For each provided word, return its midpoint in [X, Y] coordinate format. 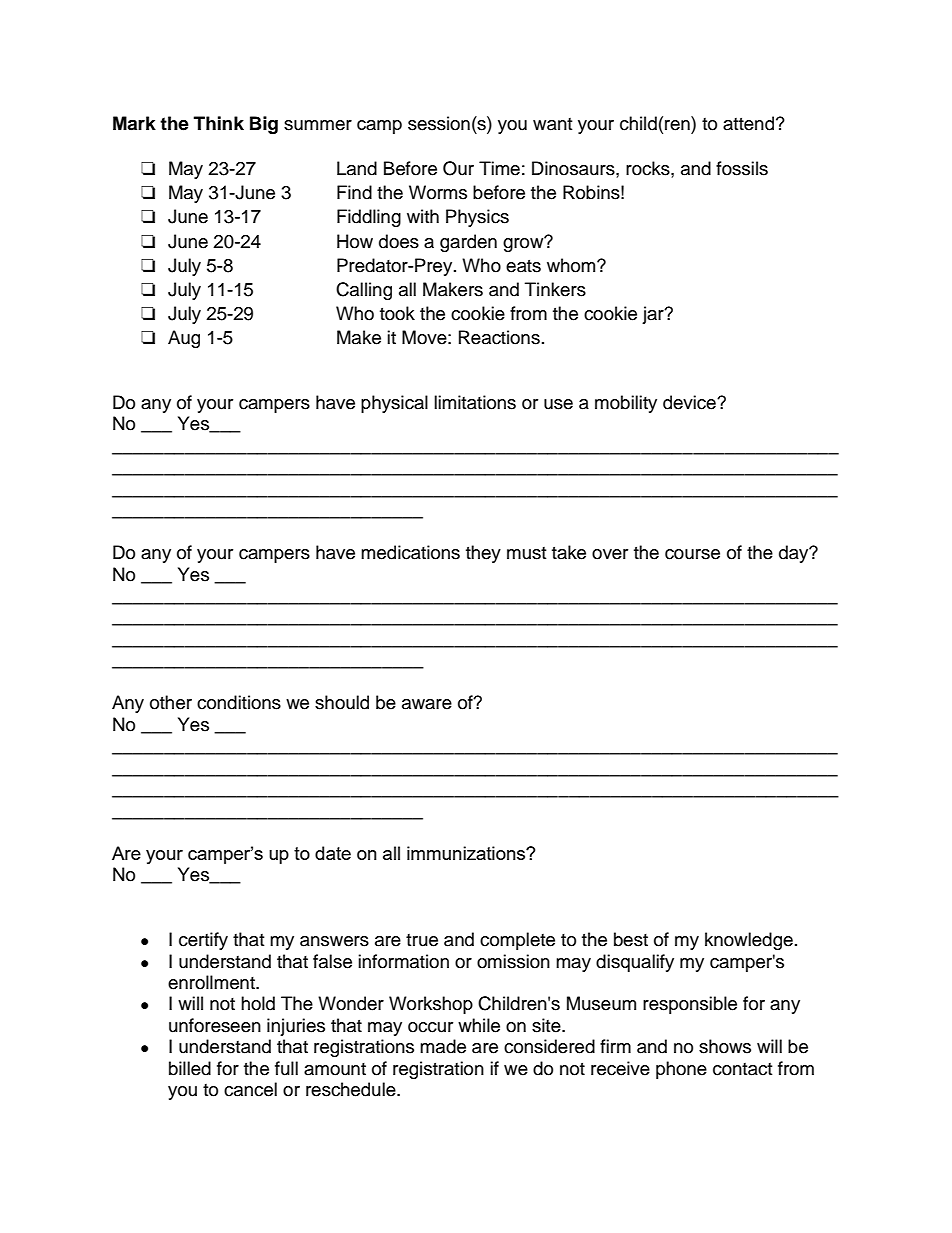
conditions [239, 702]
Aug [184, 339]
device [690, 402]
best [631, 939]
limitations [475, 402]
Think [219, 123]
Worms [438, 192]
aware [427, 704]
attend [748, 123]
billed [190, 1068]
